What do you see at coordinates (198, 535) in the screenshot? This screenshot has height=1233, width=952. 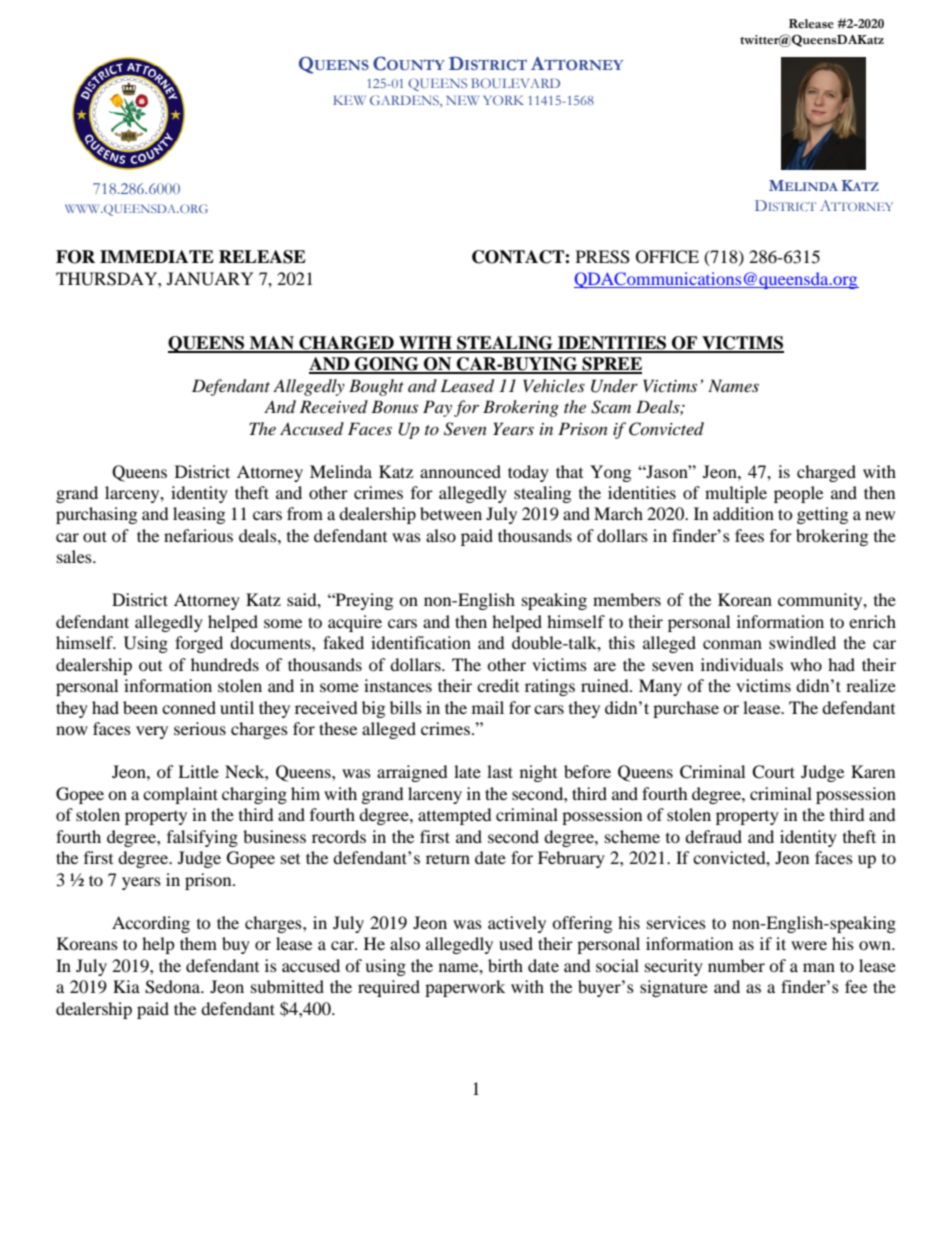 I see `nefarious` at bounding box center [198, 535].
